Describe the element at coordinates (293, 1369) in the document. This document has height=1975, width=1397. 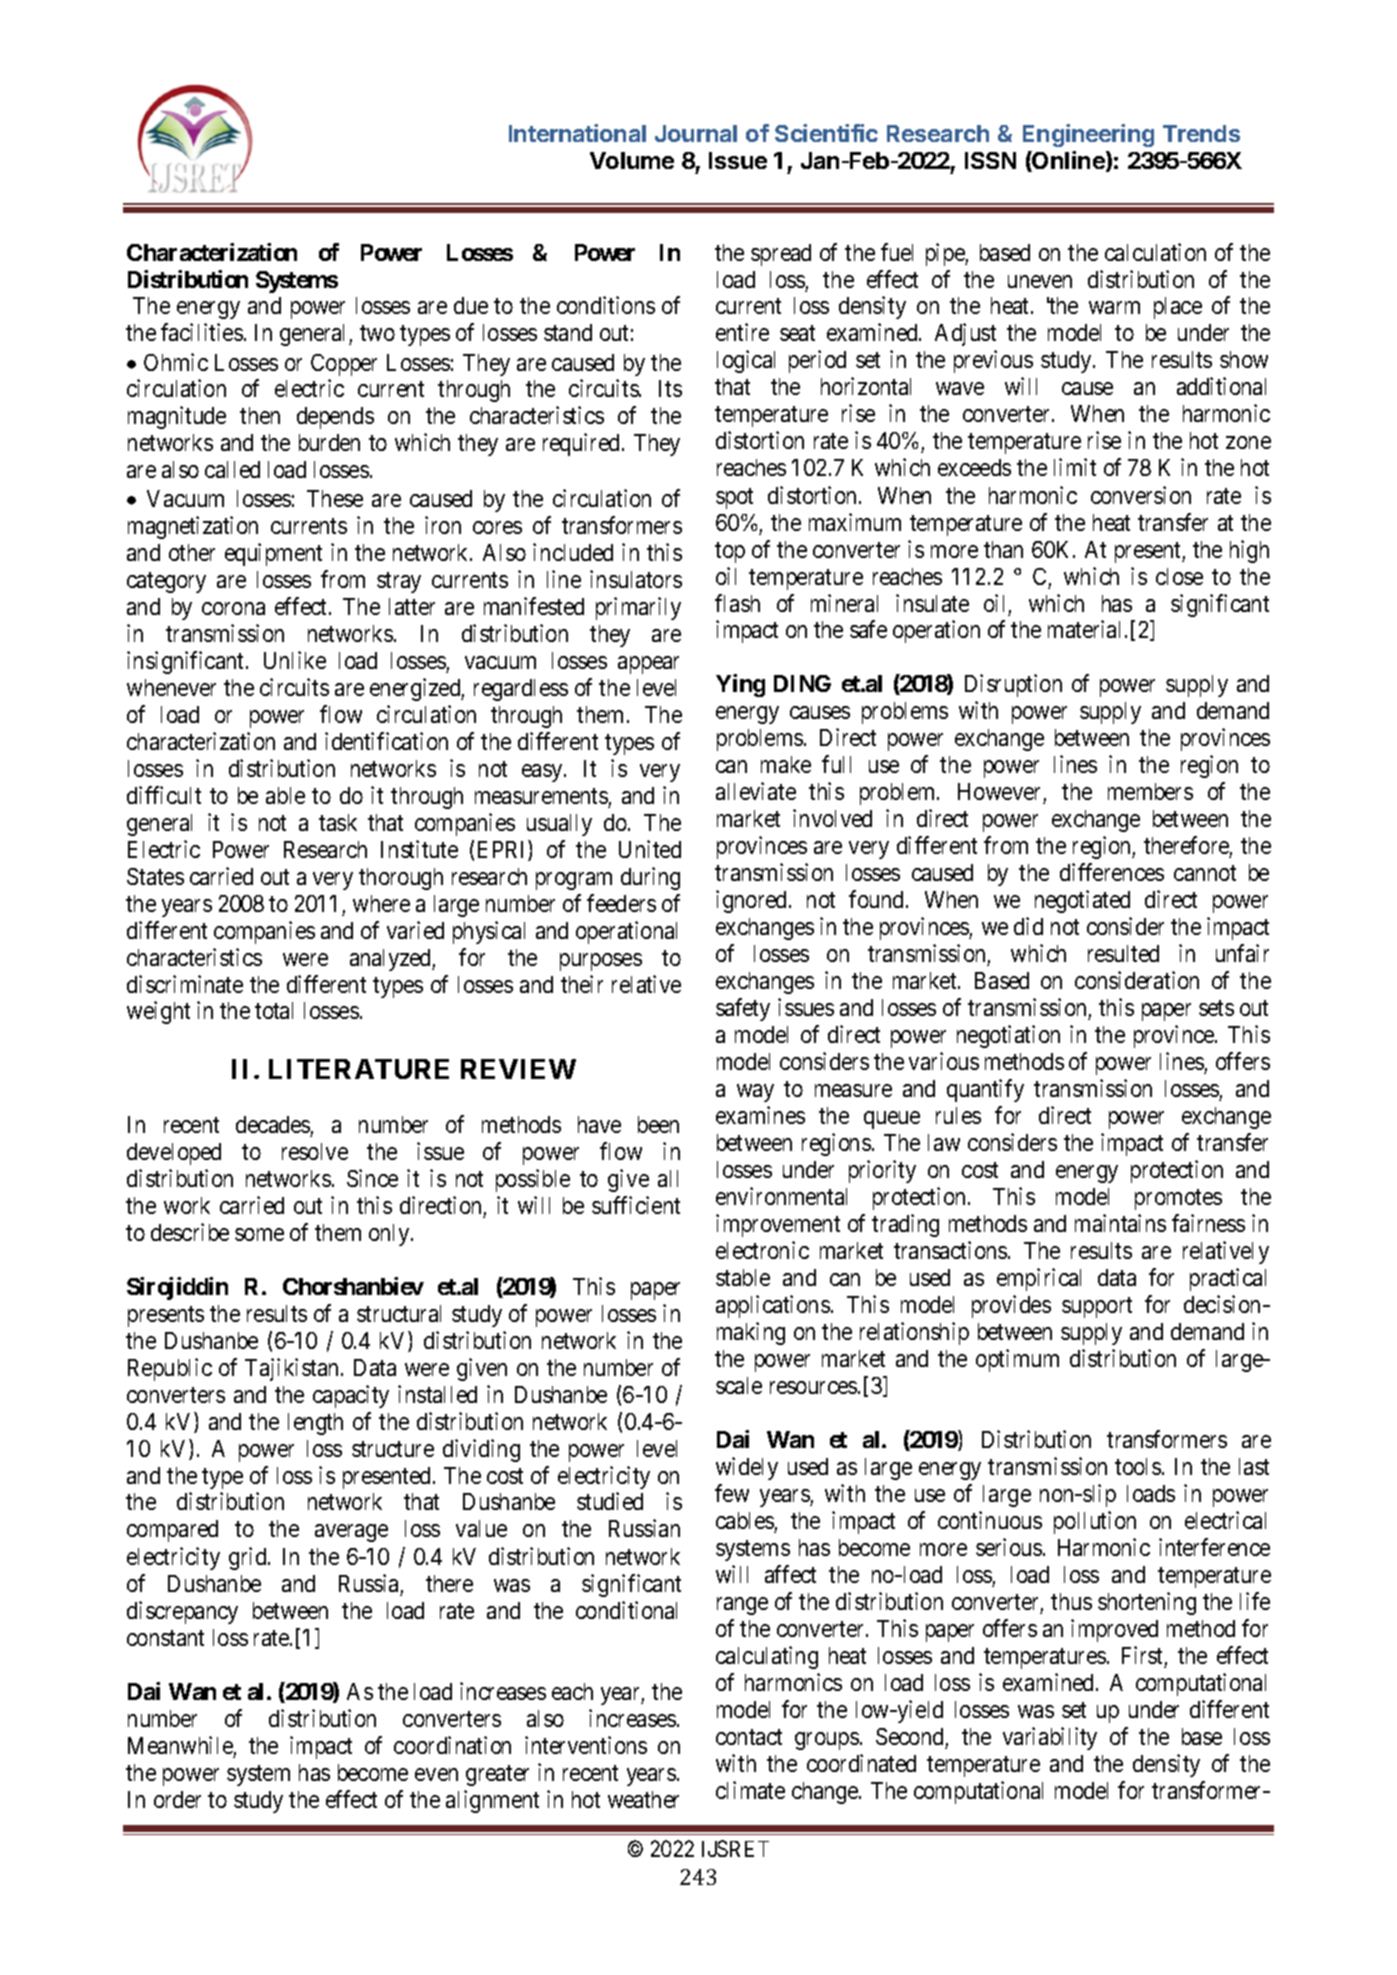
I see `Tajikistan` at that location.
